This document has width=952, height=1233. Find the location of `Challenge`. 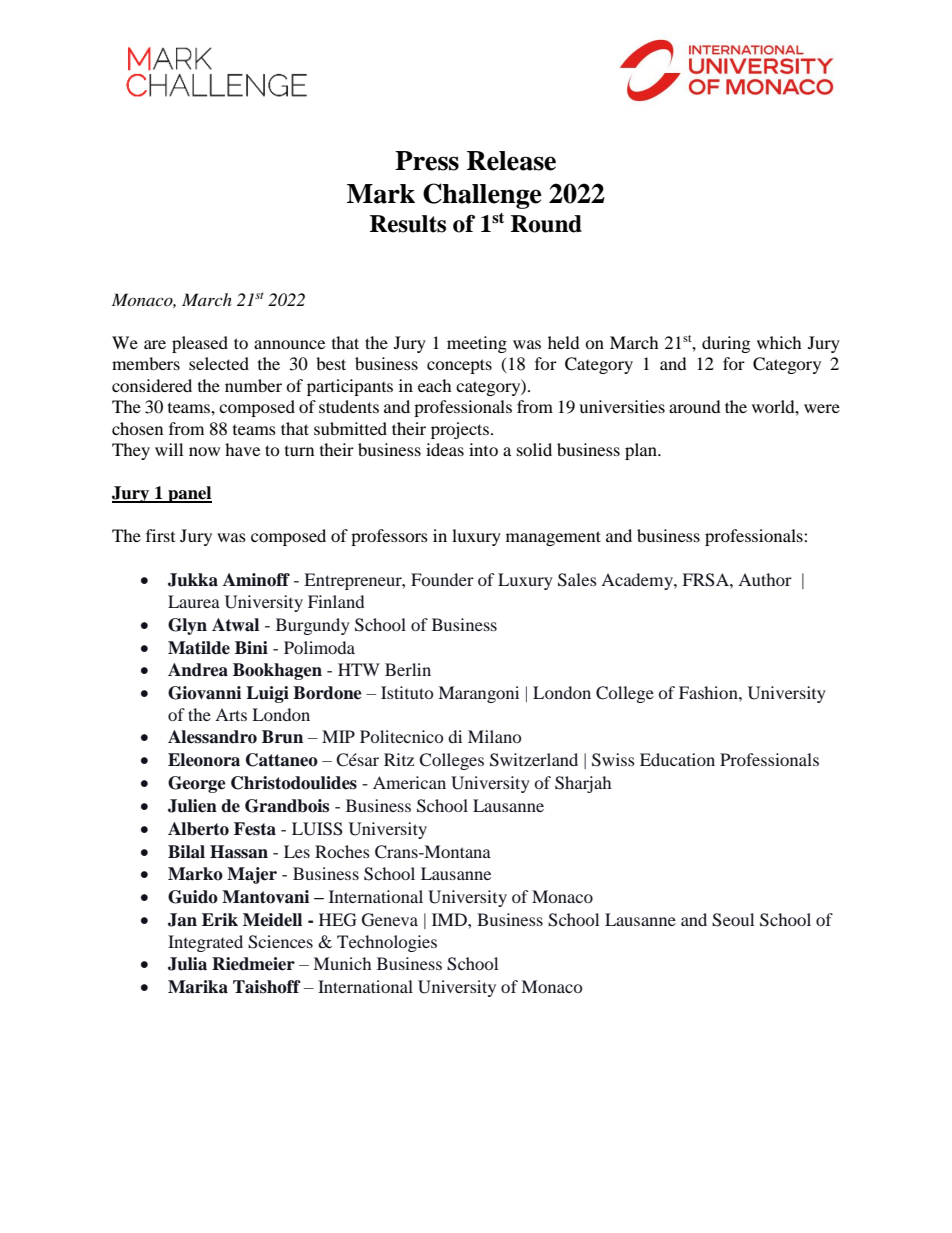

Challenge is located at coordinates (482, 196).
